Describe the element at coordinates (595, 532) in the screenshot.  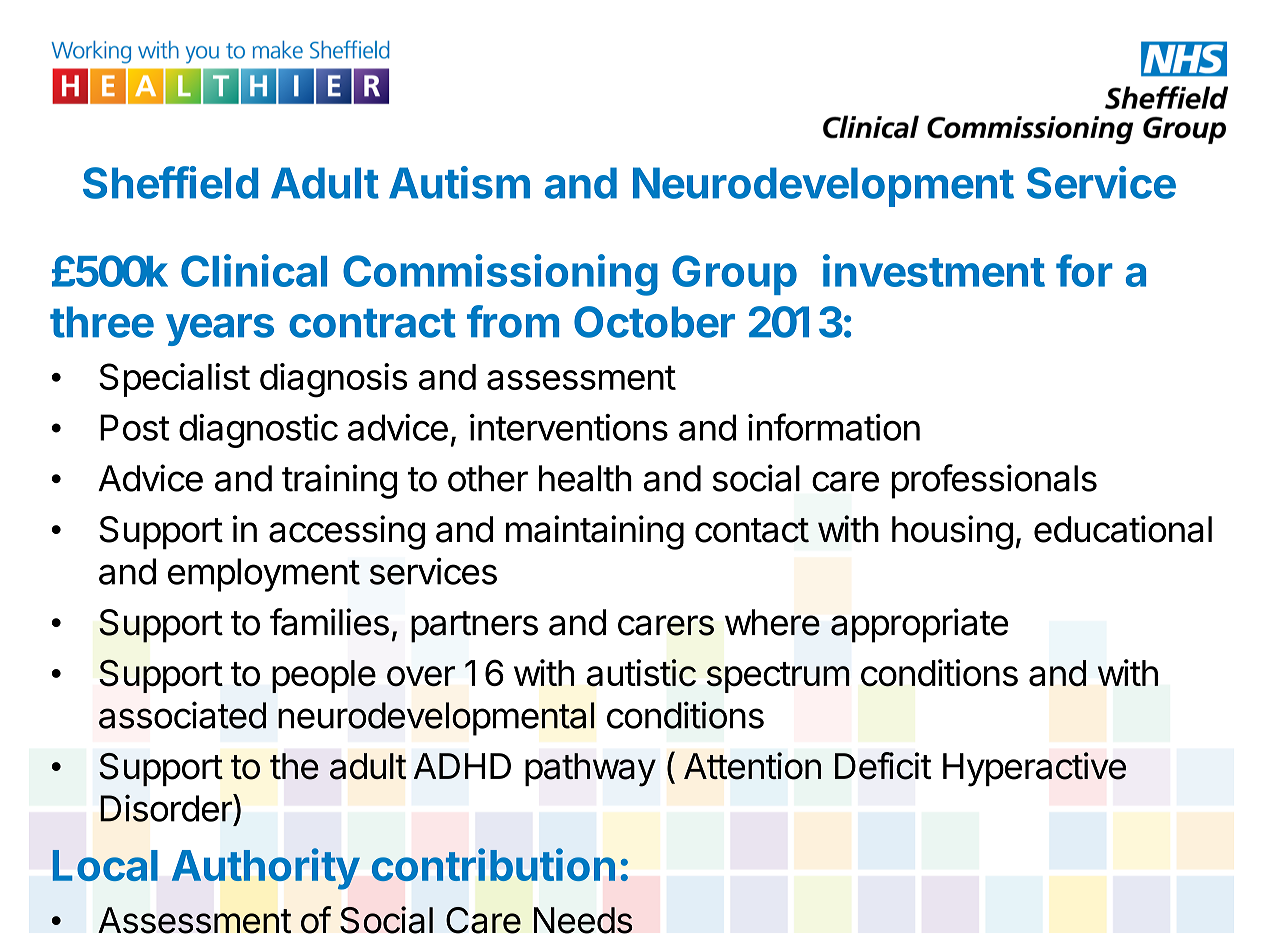
I see `maintaining` at that location.
